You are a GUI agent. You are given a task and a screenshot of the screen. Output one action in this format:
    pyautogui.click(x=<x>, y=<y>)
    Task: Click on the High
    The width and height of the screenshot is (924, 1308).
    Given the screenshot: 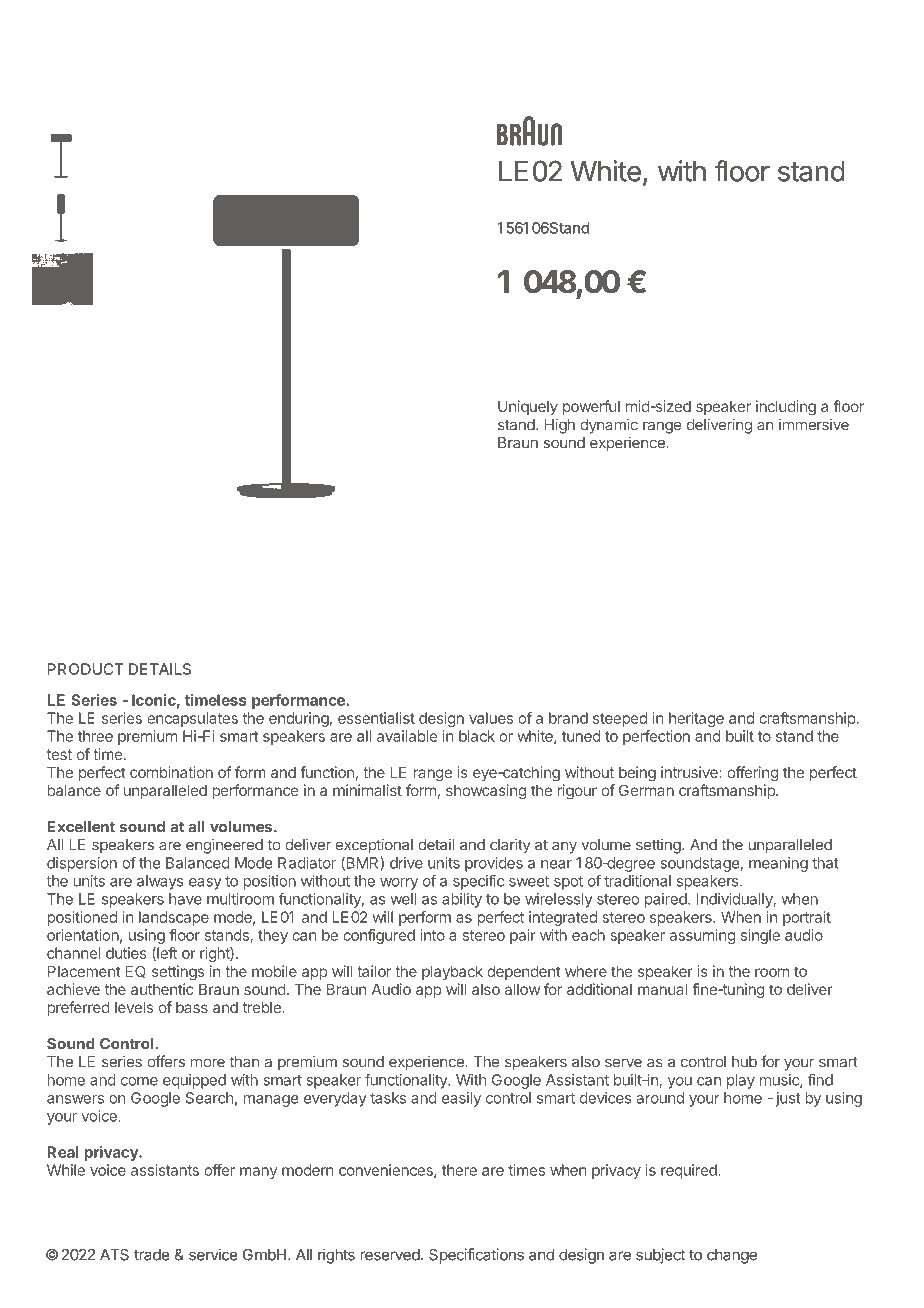 What is the action you would take?
    pyautogui.click(x=560, y=426)
